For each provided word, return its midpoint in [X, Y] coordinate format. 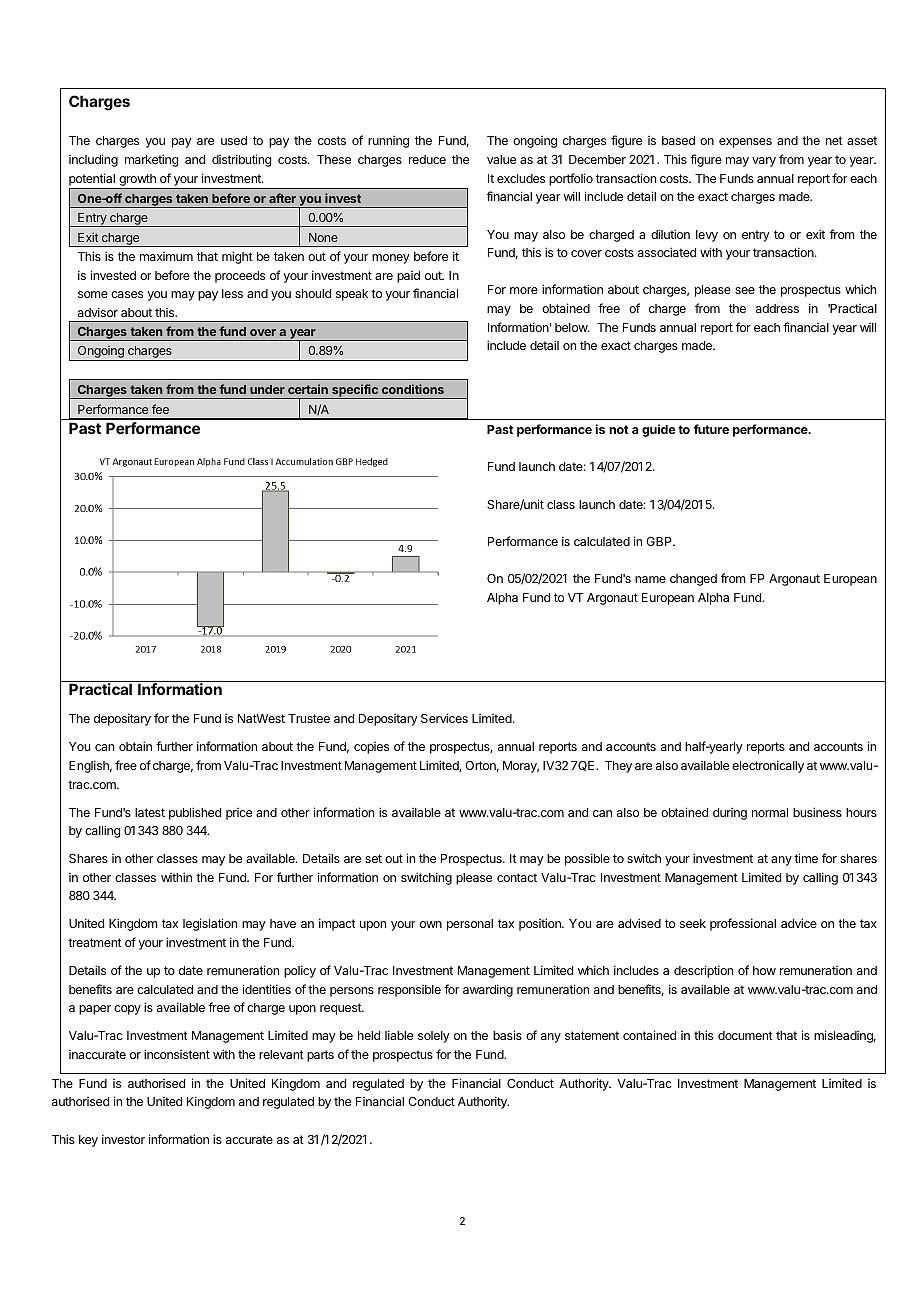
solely [434, 1037]
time [806, 858]
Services [444, 718]
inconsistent [177, 1054]
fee [160, 409]
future [711, 429]
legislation [210, 924]
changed [693, 580]
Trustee [309, 718]
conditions [413, 389]
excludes [521, 178]
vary [764, 162]
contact [517, 877]
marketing [151, 160]
